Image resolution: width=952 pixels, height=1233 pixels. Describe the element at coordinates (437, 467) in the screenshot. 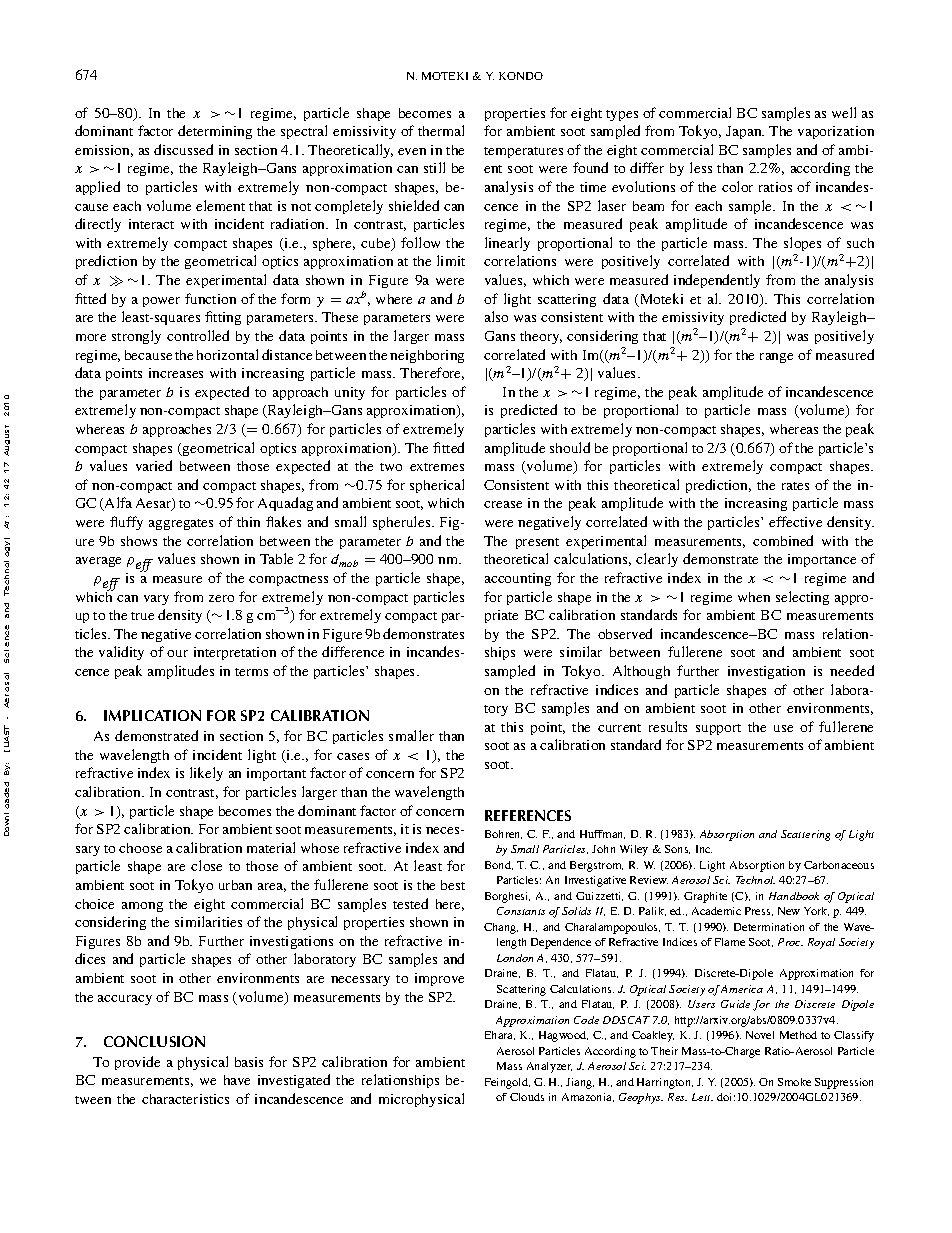

I see `extremes` at that location.
